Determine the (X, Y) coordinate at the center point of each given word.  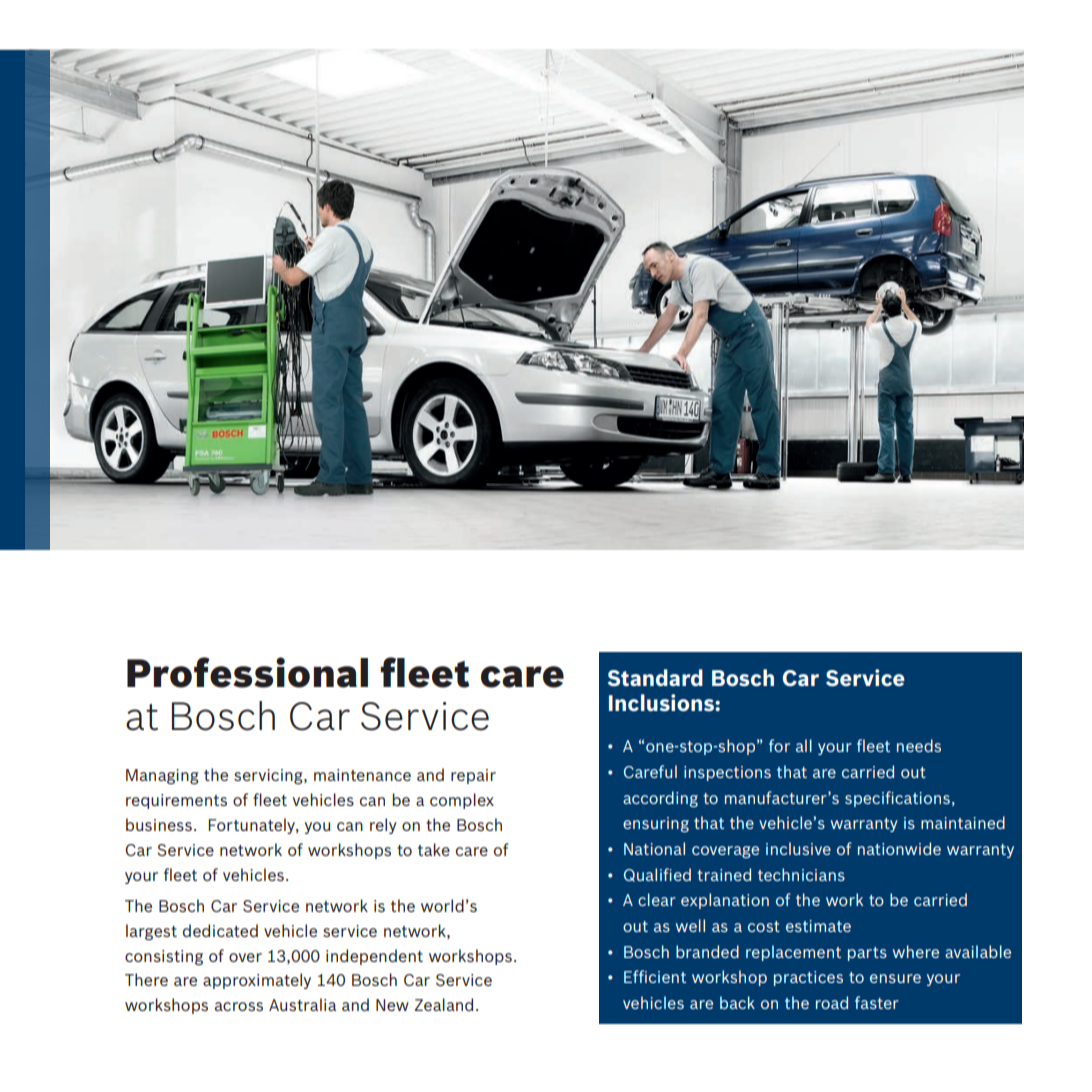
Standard (655, 677)
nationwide (899, 848)
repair (473, 776)
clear (657, 899)
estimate (818, 926)
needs (919, 745)
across (239, 1006)
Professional (247, 672)
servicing (269, 777)
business (159, 824)
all (804, 745)
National (654, 848)
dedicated (220, 930)
